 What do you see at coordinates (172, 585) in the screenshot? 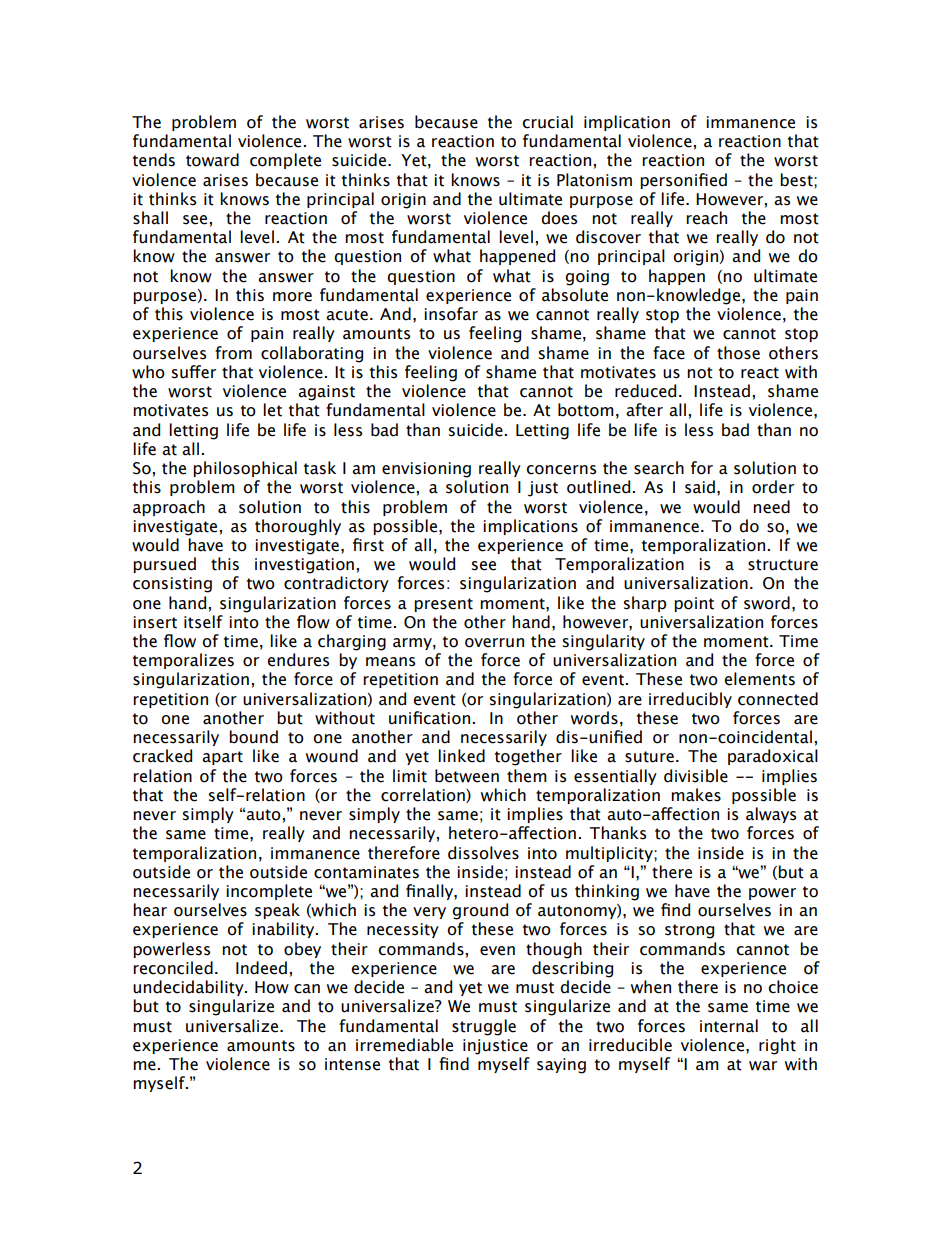
I see `consisting` at bounding box center [172, 585].
